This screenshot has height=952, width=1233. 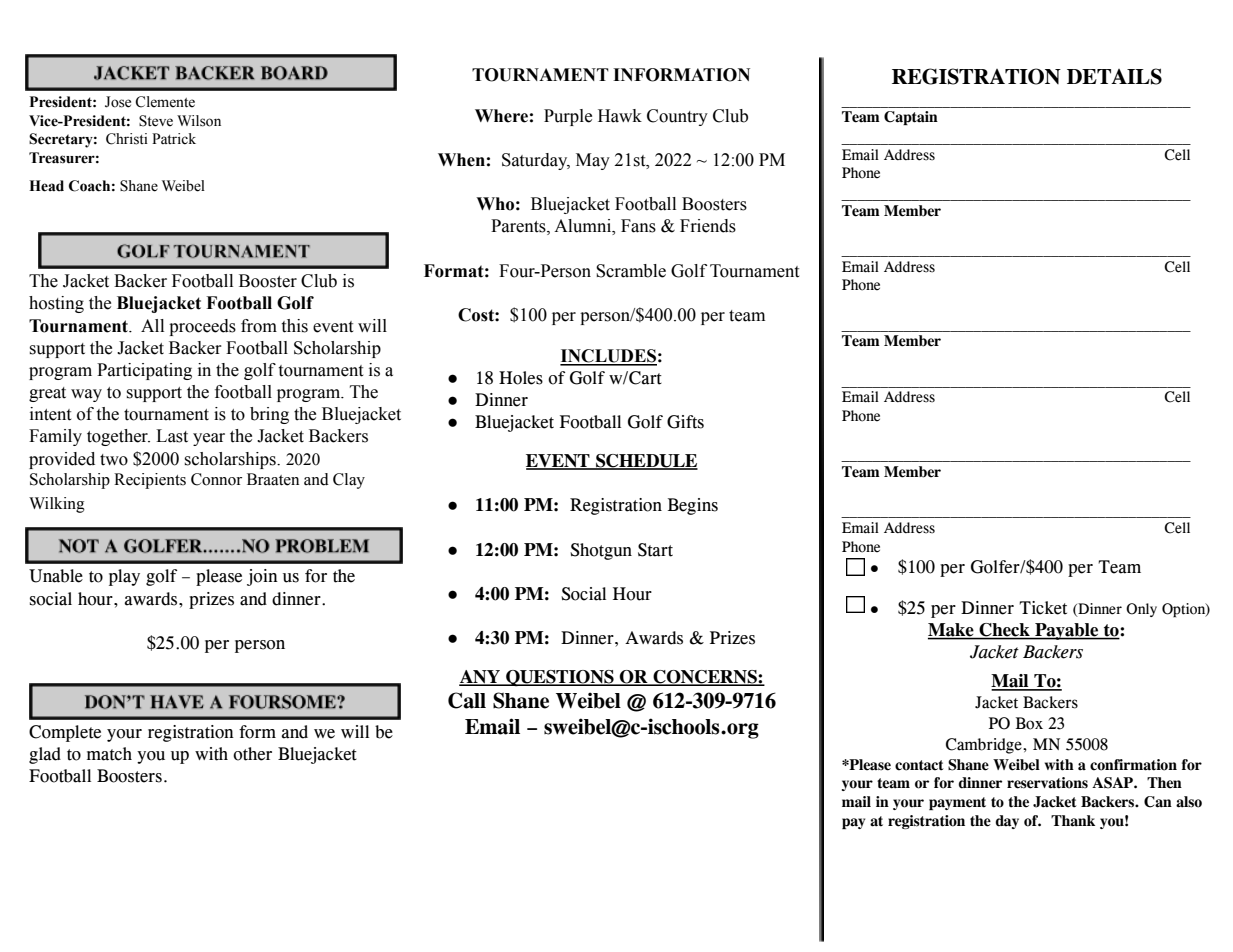 What do you see at coordinates (1043, 608) in the screenshot?
I see `Ticket` at bounding box center [1043, 608].
